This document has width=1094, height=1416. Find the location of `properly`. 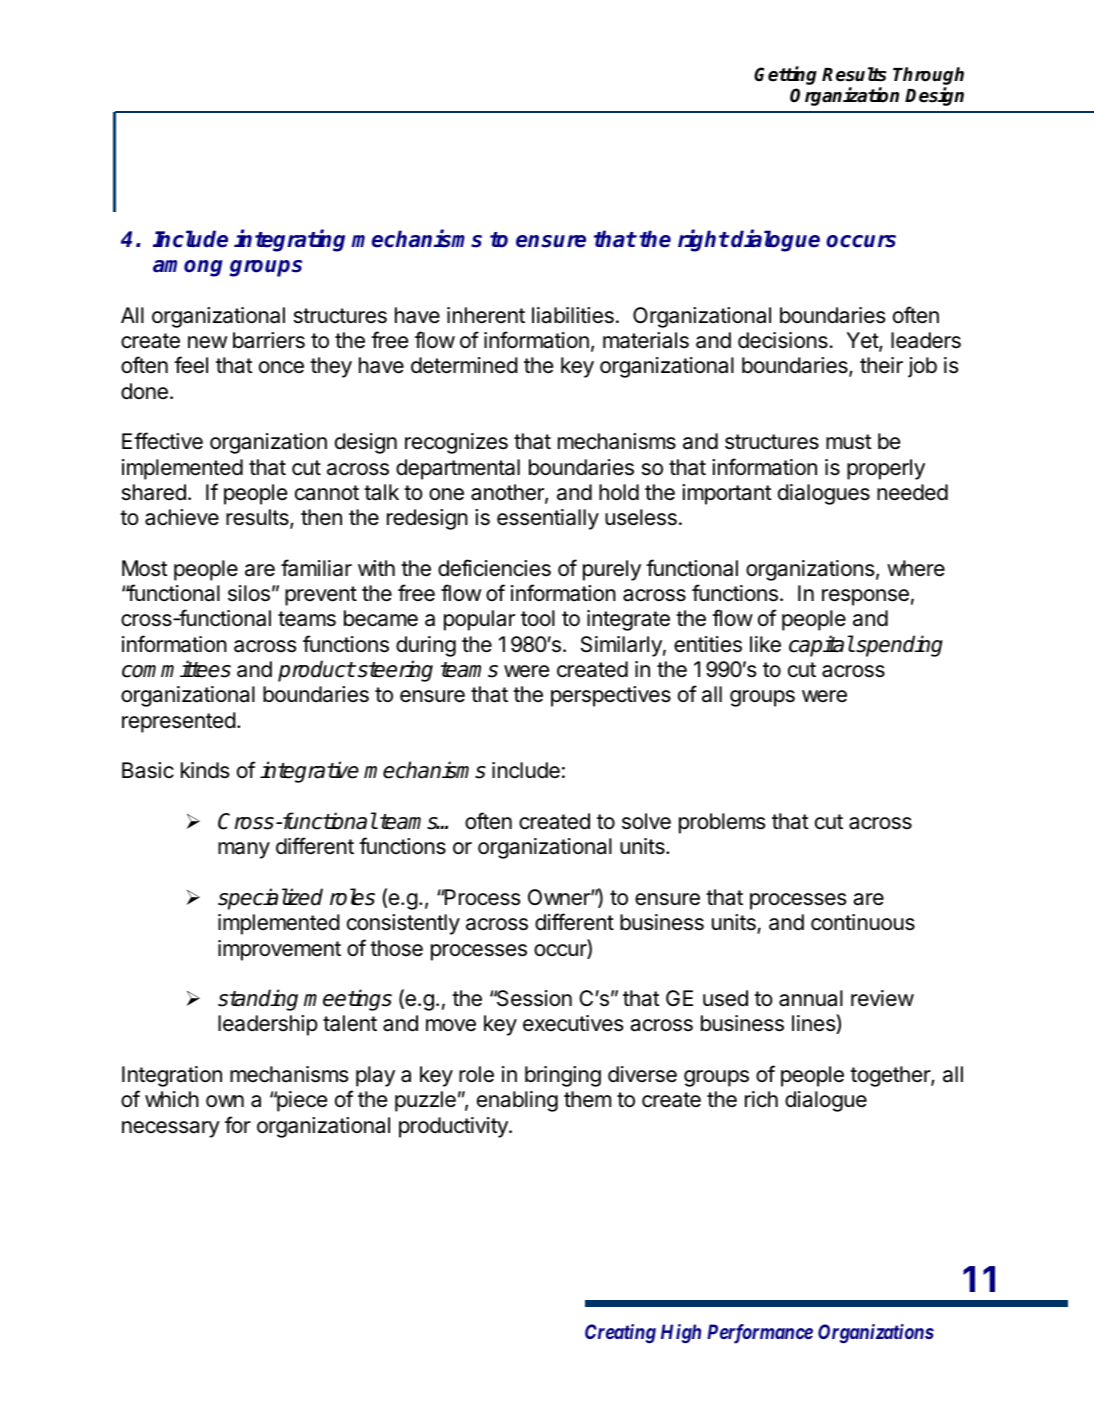

properly is located at coordinates (886, 469).
